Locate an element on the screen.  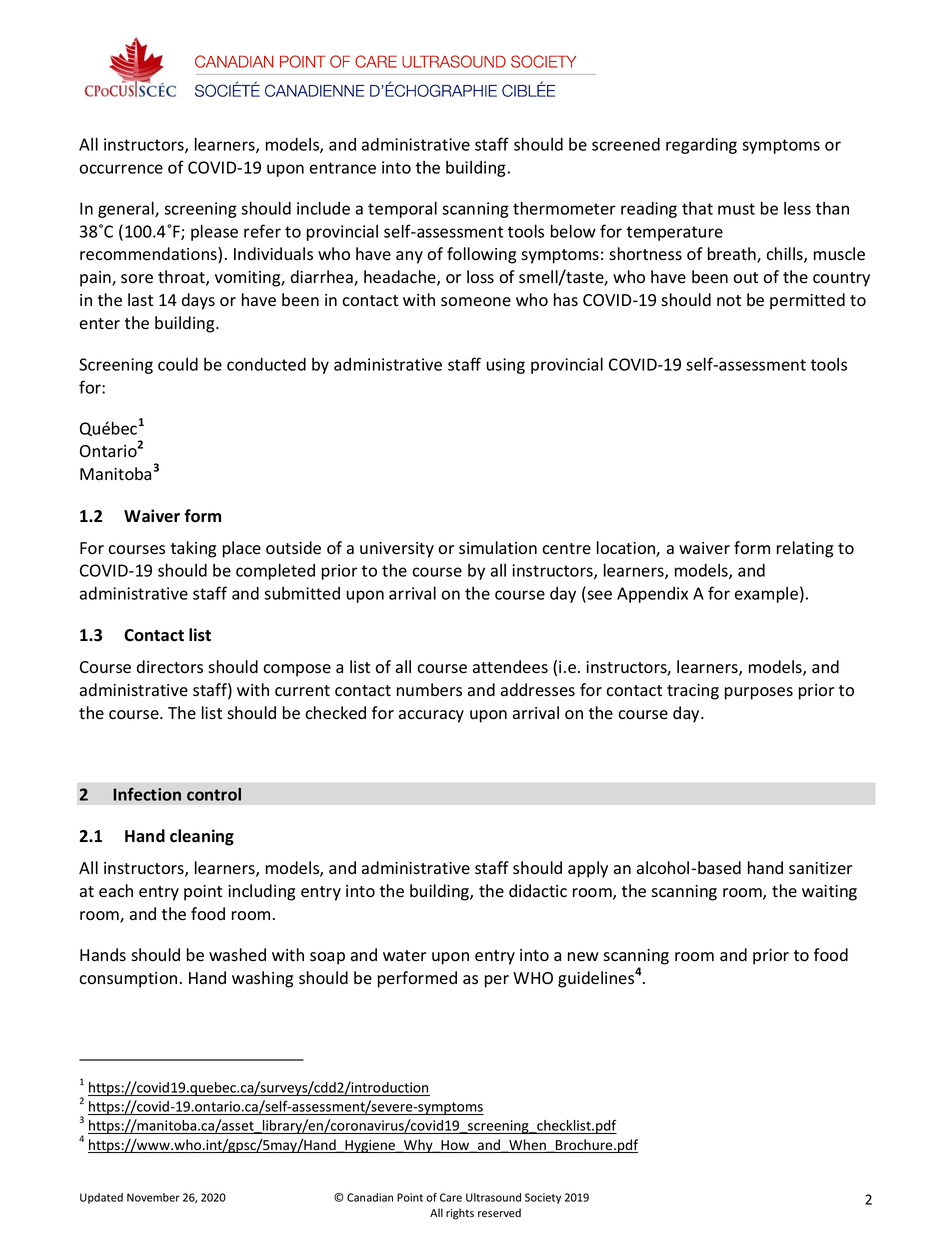
relating is located at coordinates (805, 549).
